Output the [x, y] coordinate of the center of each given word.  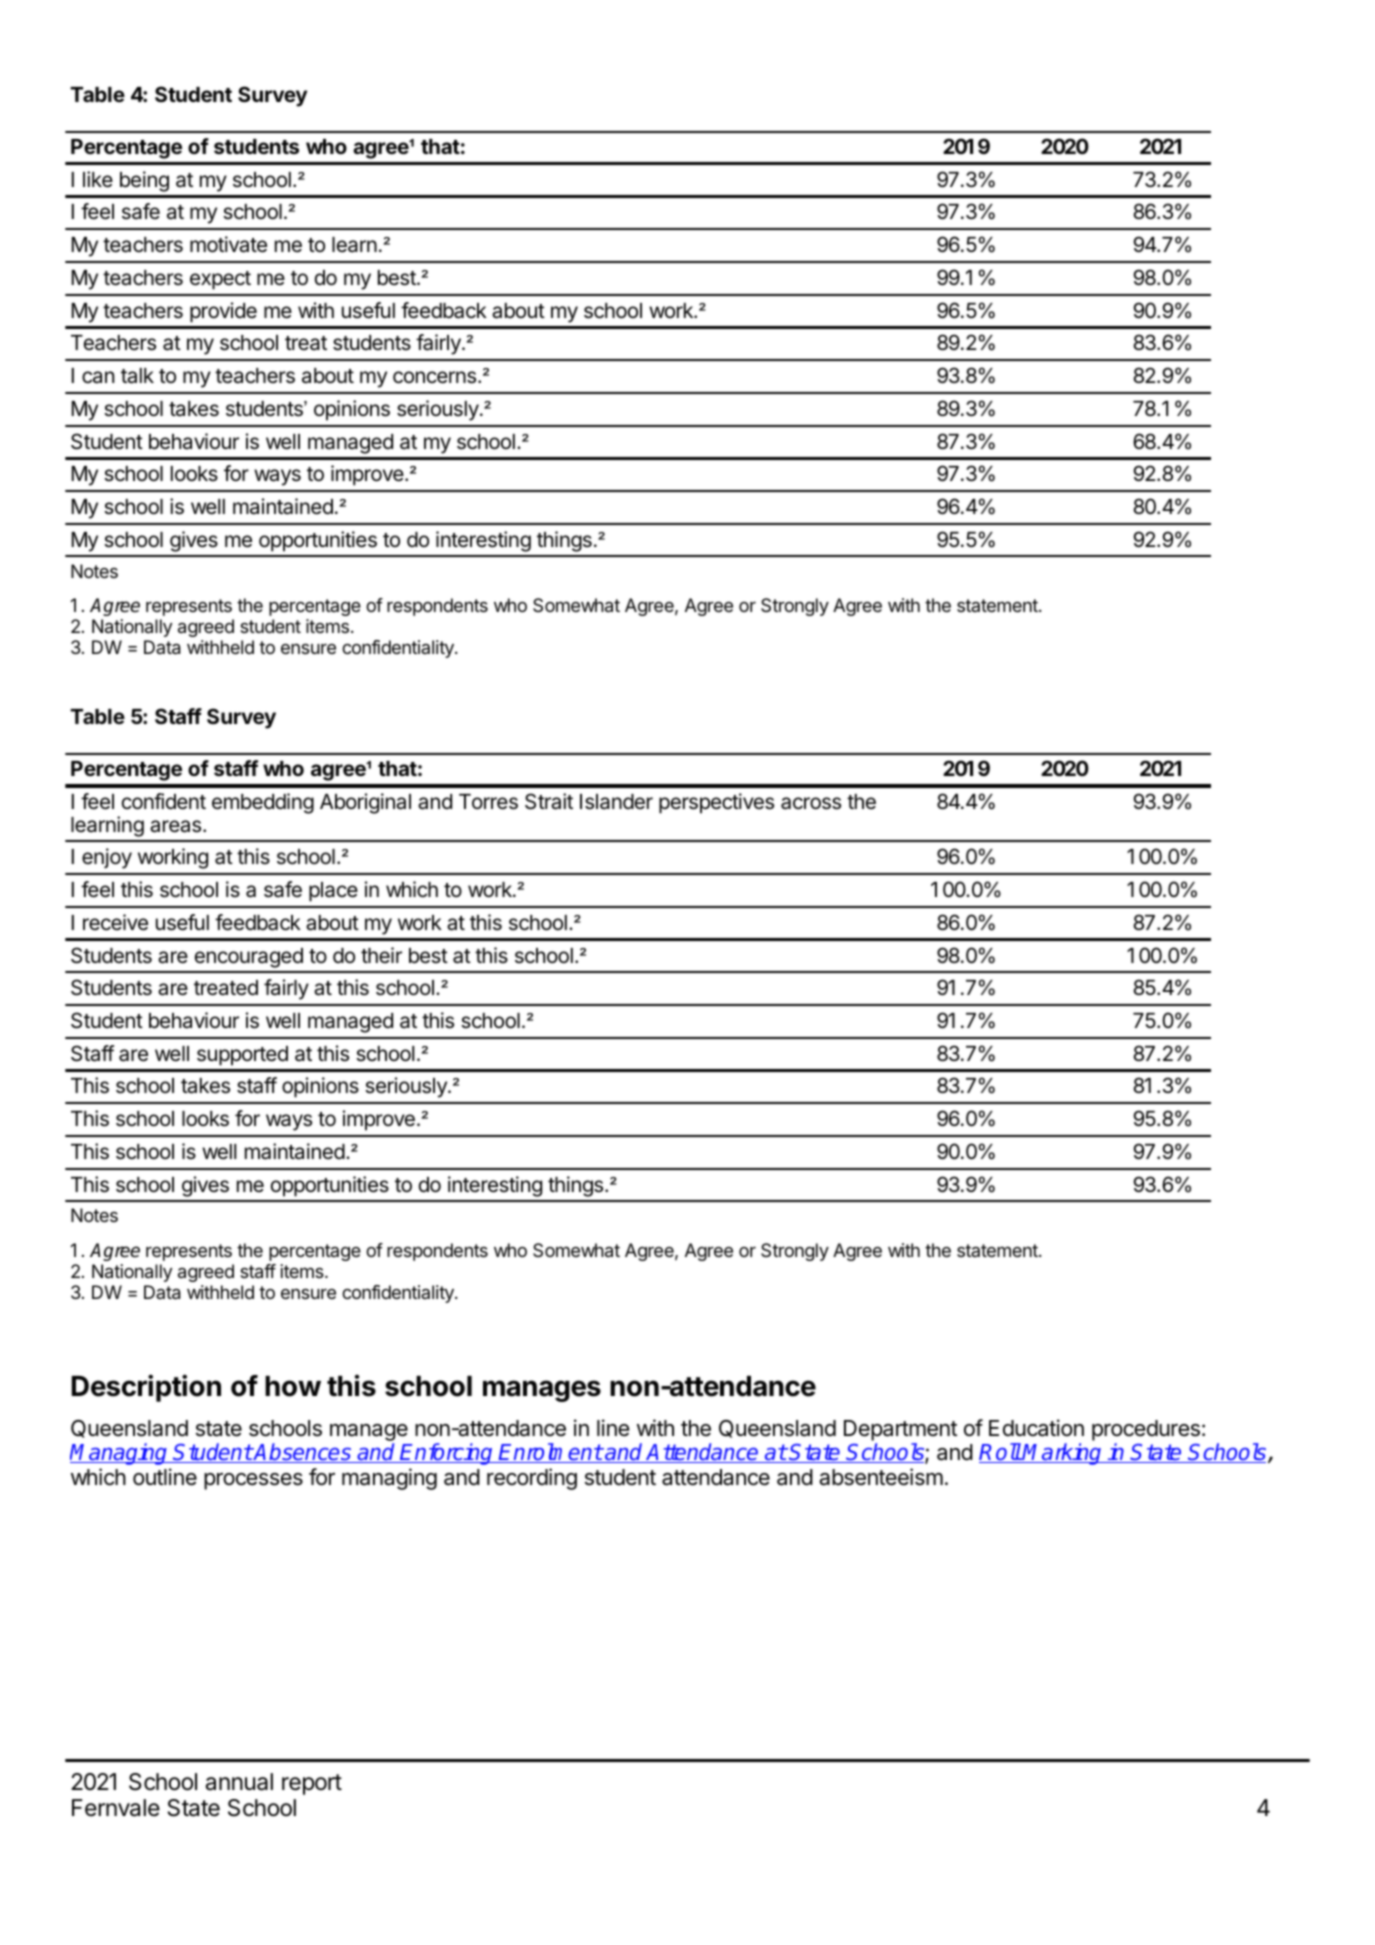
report [312, 1784]
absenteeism [881, 1477]
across [811, 803]
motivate [228, 244]
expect [220, 280]
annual [239, 1782]
